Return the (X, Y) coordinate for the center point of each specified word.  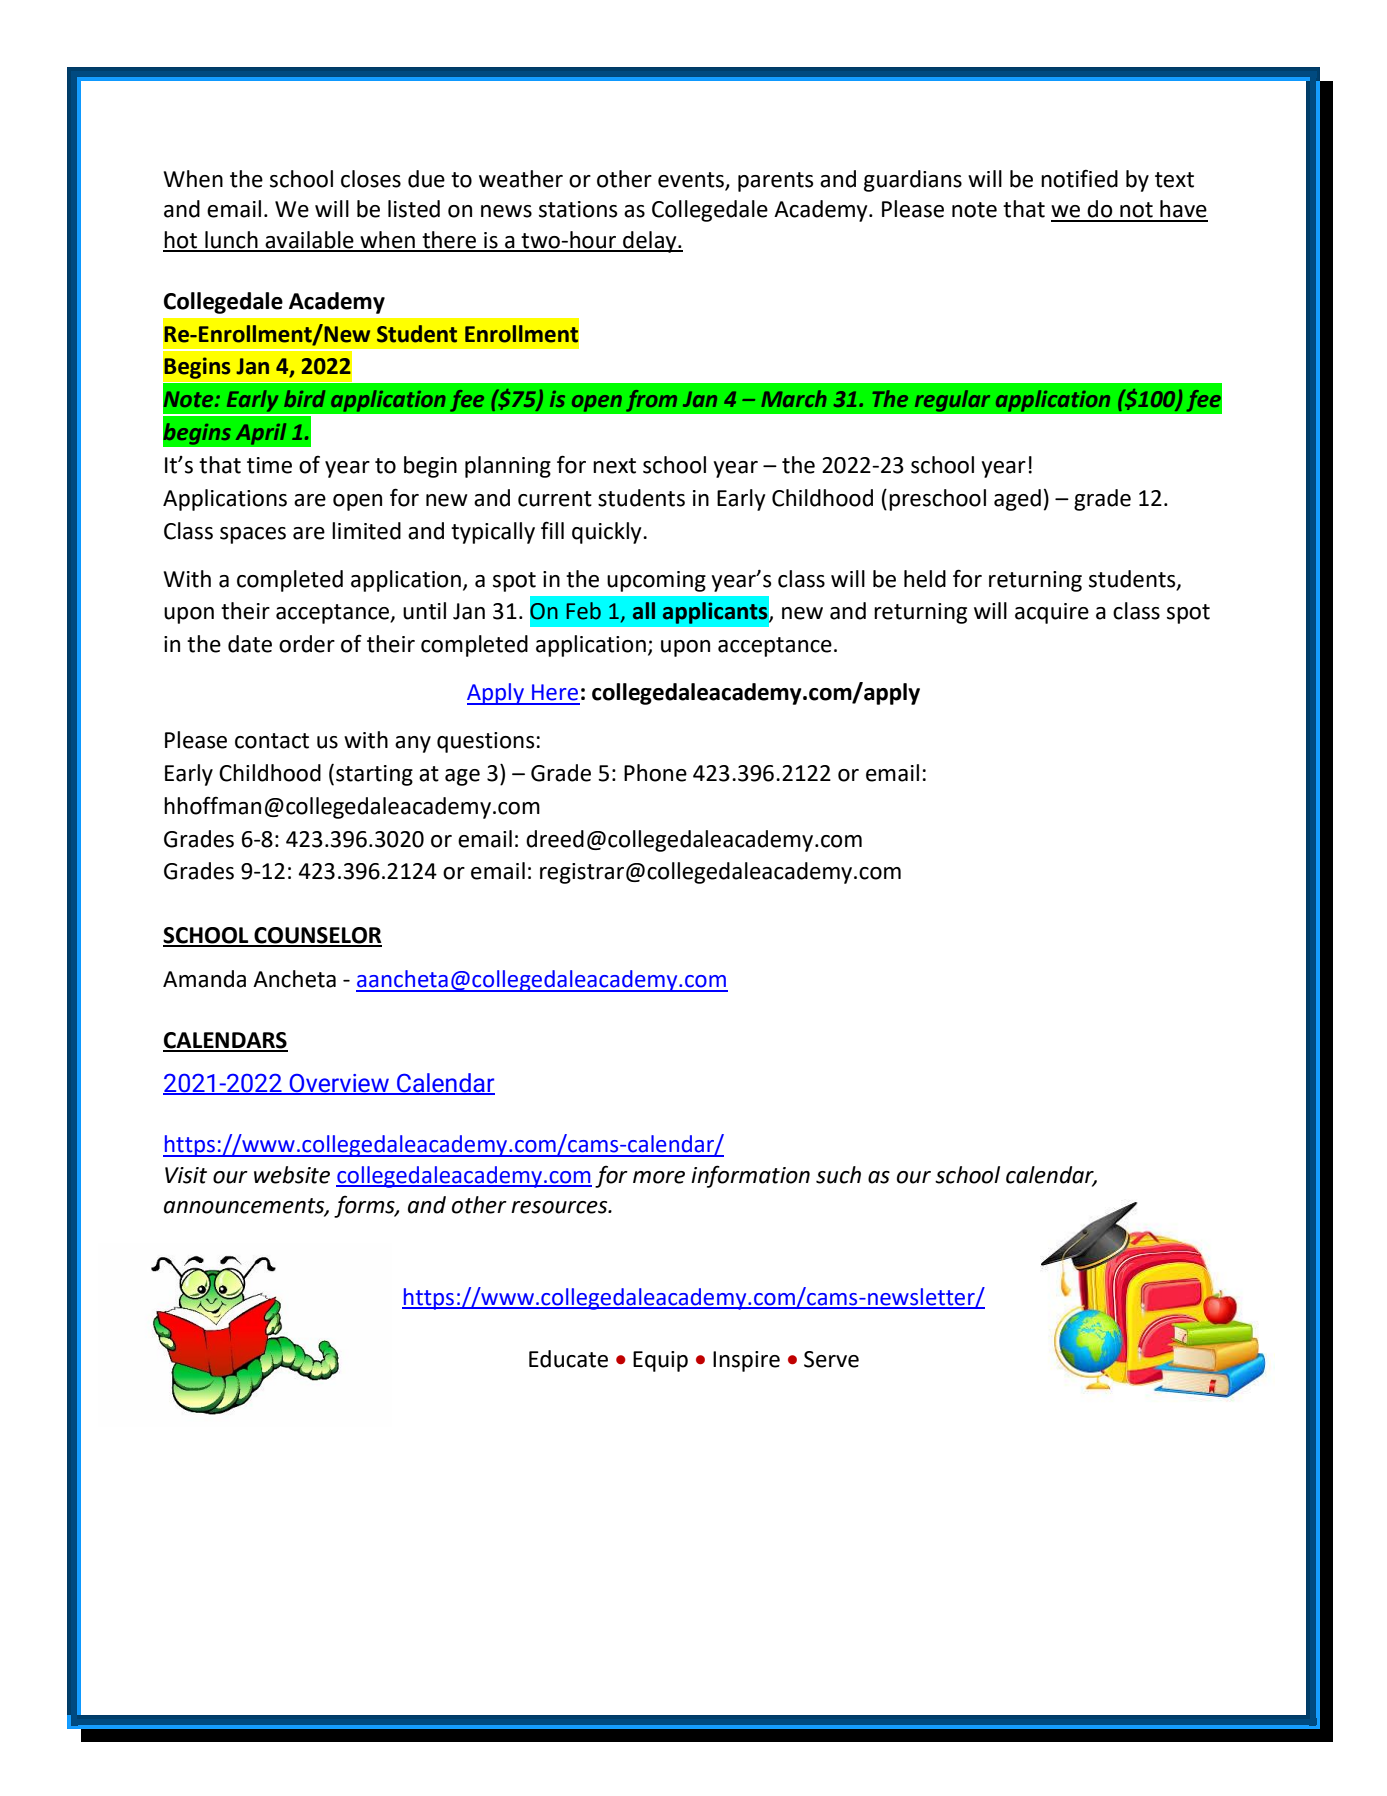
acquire (1052, 613)
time (269, 465)
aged (1017, 500)
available (310, 241)
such (838, 1175)
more (659, 1177)
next (614, 466)
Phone (655, 773)
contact (272, 741)
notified (1079, 178)
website (292, 1175)
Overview (340, 1084)
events (692, 181)
